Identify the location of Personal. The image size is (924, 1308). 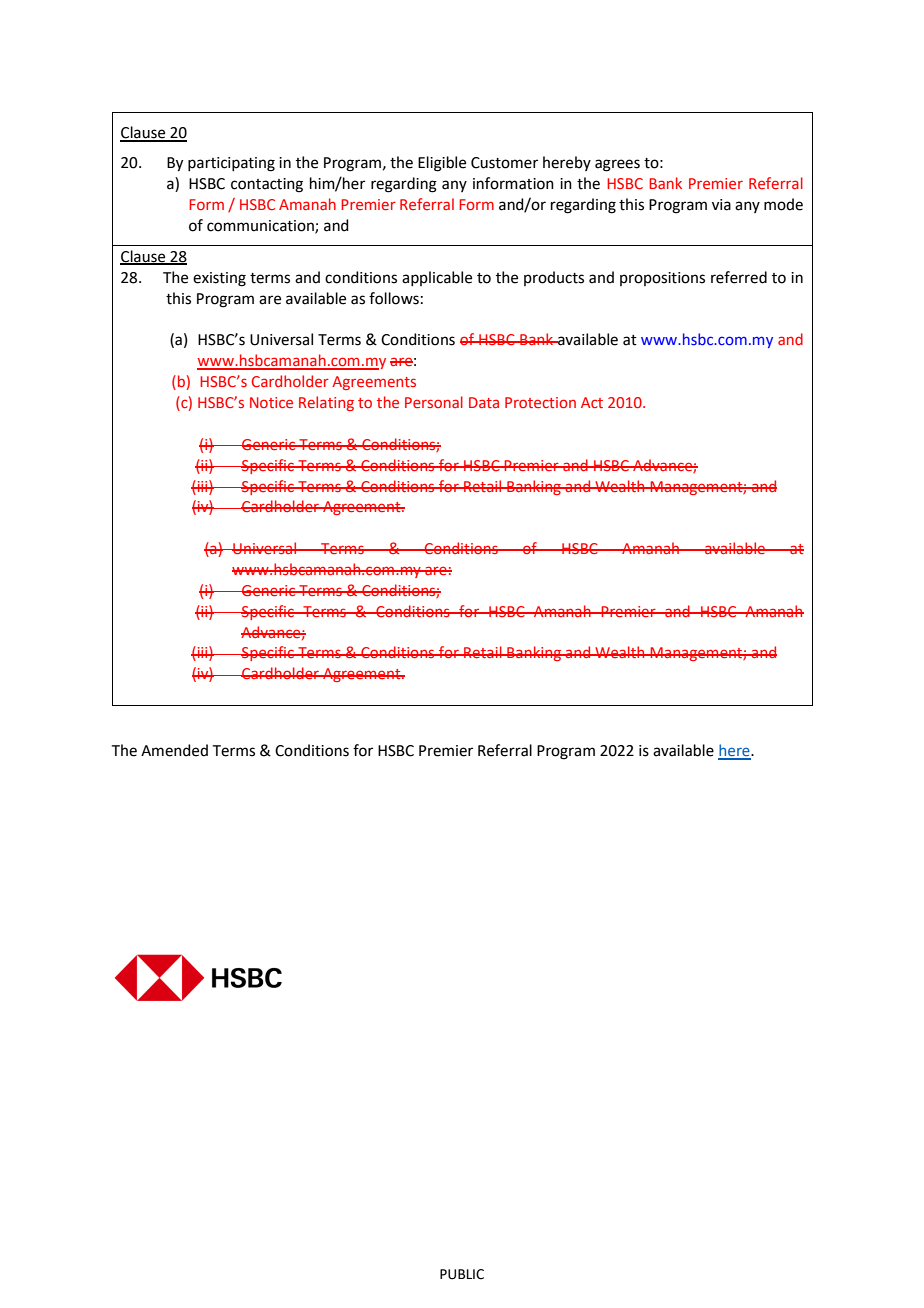
(434, 402).
